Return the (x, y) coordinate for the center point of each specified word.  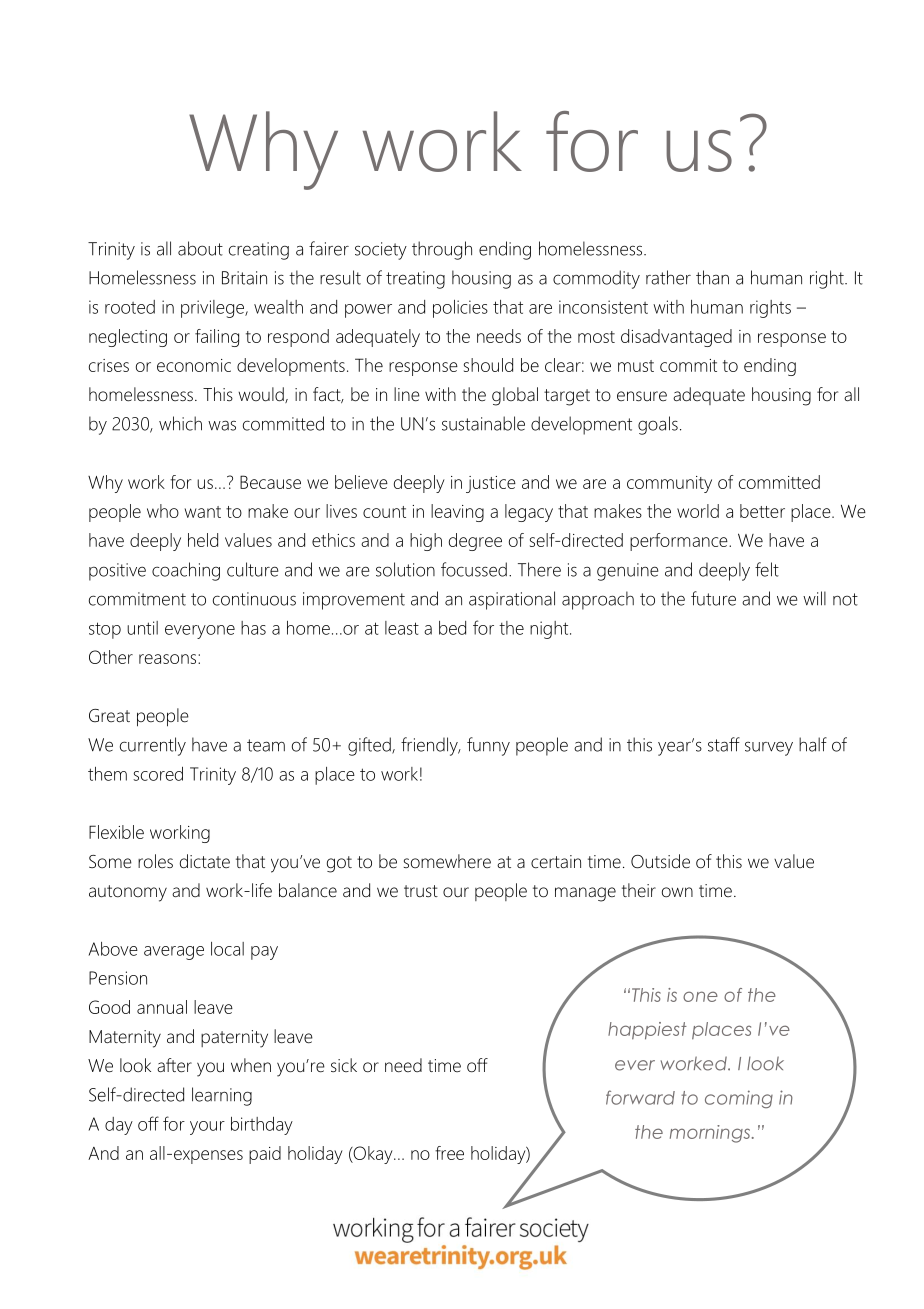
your (207, 1128)
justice (491, 484)
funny (488, 746)
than (712, 277)
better (762, 511)
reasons (169, 659)
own (677, 892)
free (449, 1153)
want (203, 512)
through (442, 250)
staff (724, 744)
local (227, 949)
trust (421, 891)
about (200, 248)
